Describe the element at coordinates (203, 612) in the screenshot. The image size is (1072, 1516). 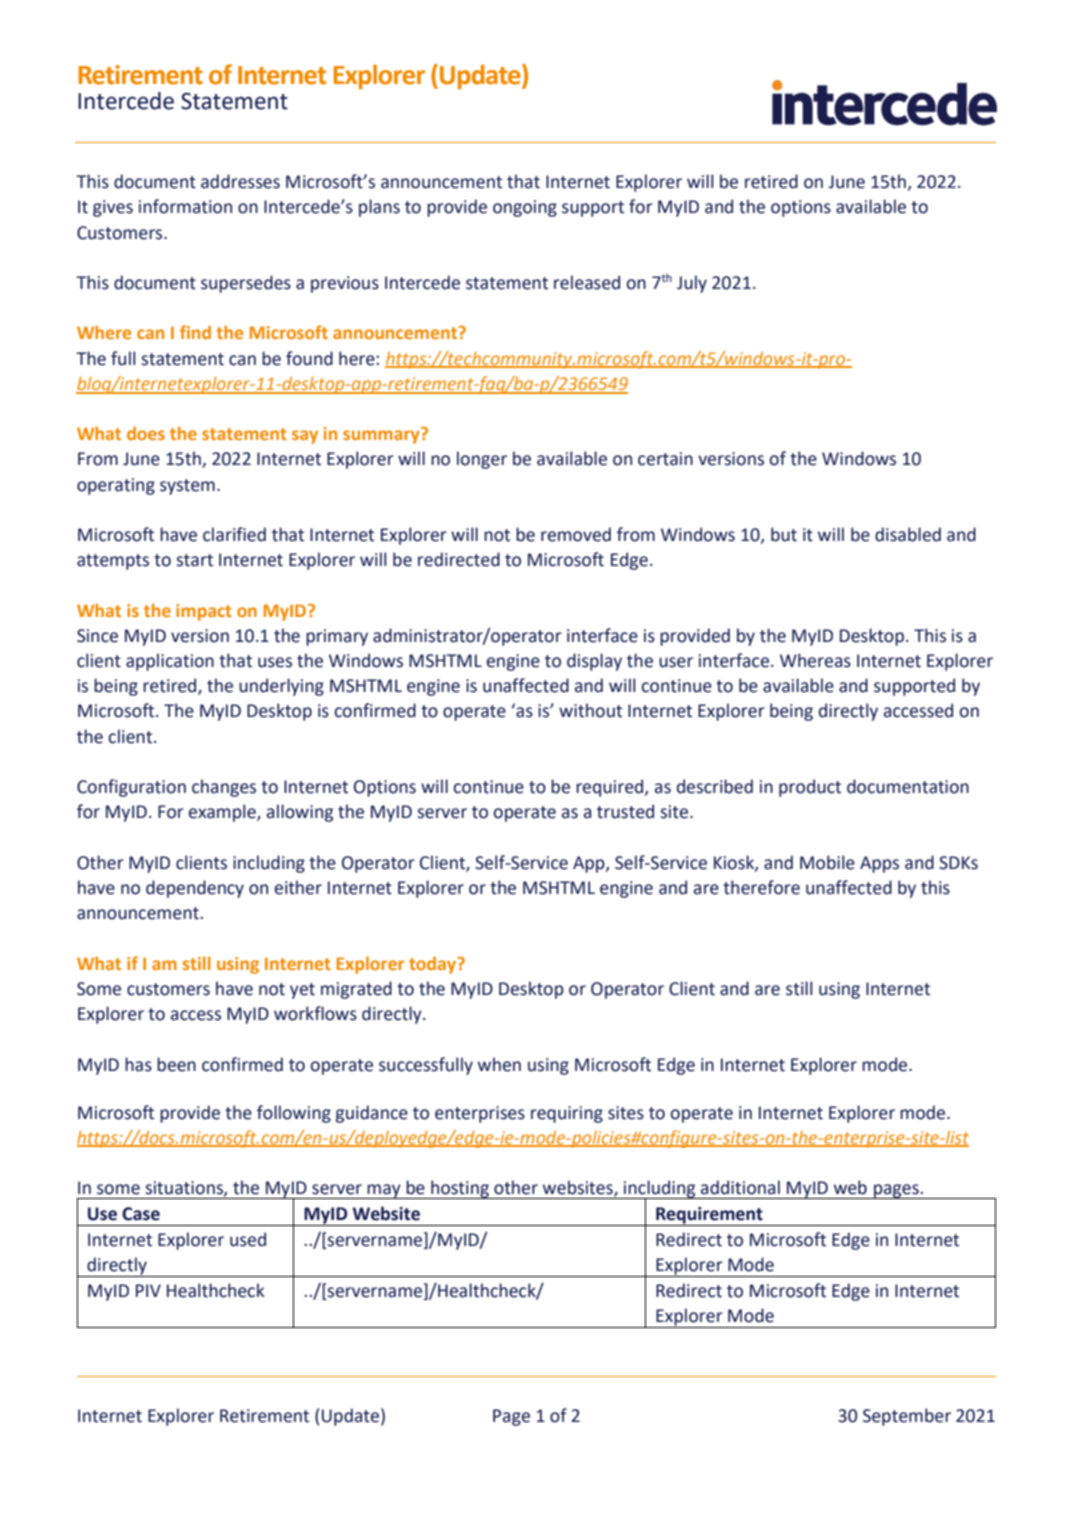
I see `impact` at that location.
